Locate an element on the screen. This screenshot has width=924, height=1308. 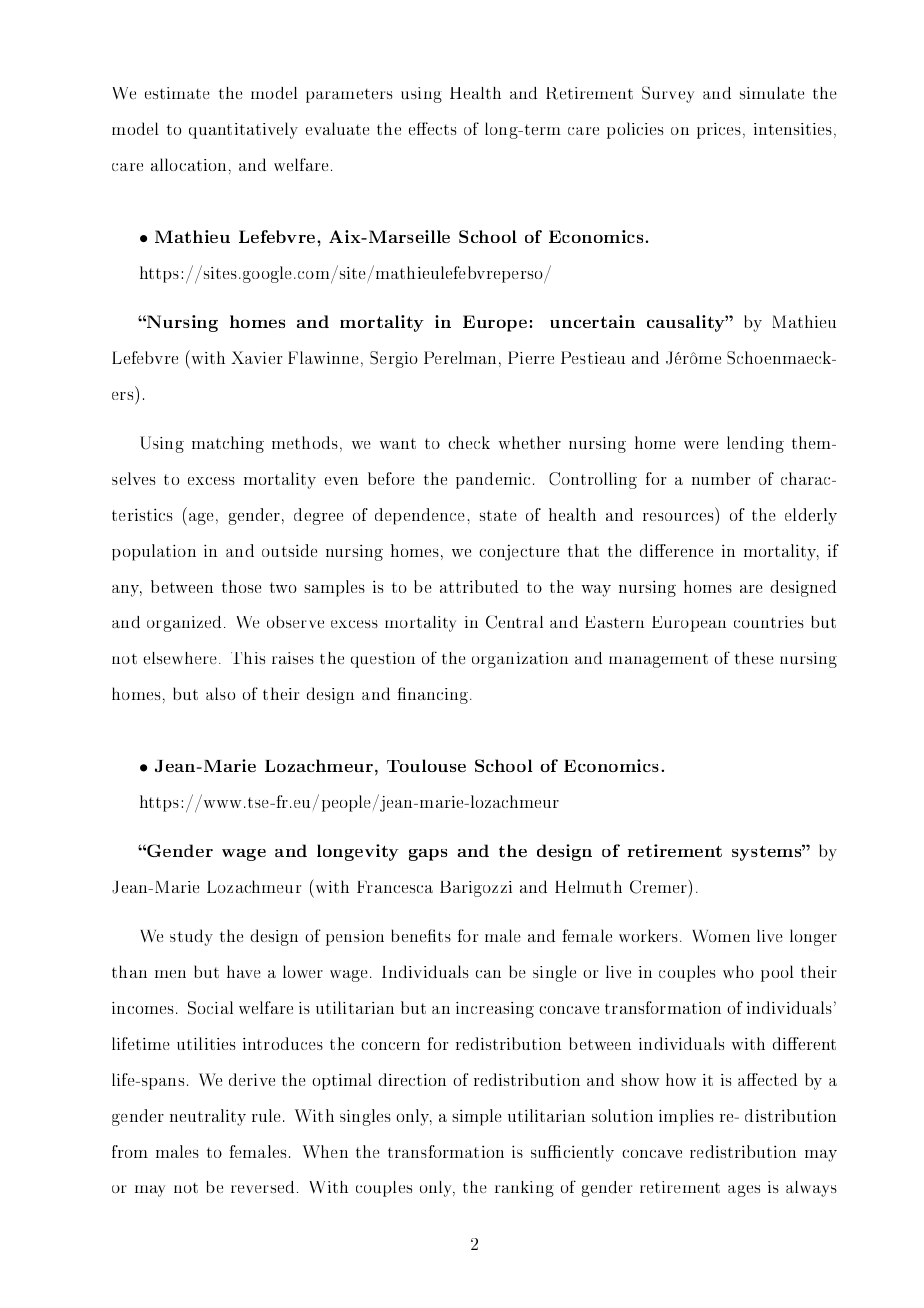
prices is located at coordinates (720, 131).
